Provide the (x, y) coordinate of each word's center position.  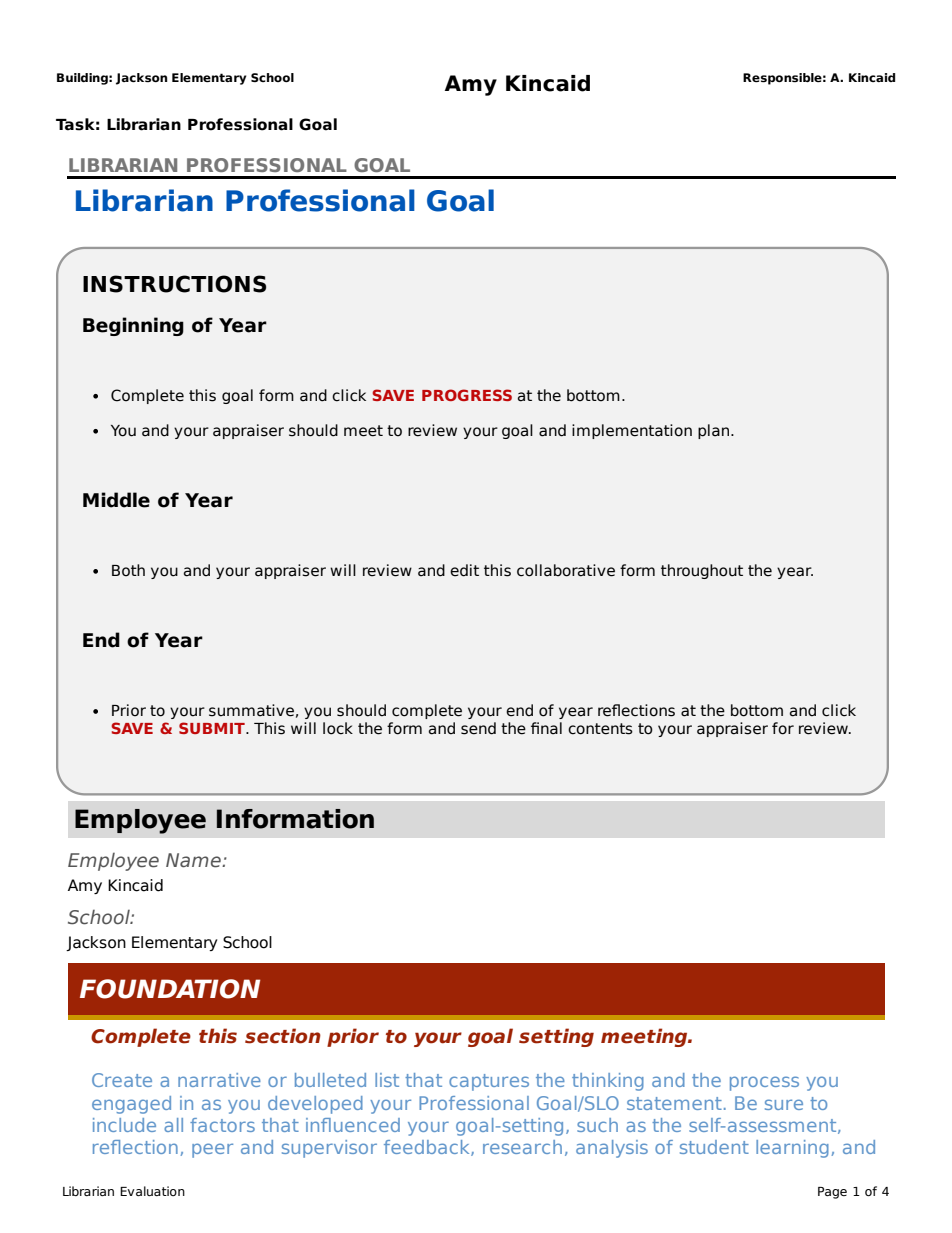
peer (212, 1150)
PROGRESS (467, 395)
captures (489, 1082)
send (478, 728)
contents (600, 729)
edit (464, 570)
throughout (702, 571)
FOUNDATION (170, 989)
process (764, 1083)
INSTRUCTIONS (174, 284)
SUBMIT (213, 728)
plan (715, 431)
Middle (116, 500)
